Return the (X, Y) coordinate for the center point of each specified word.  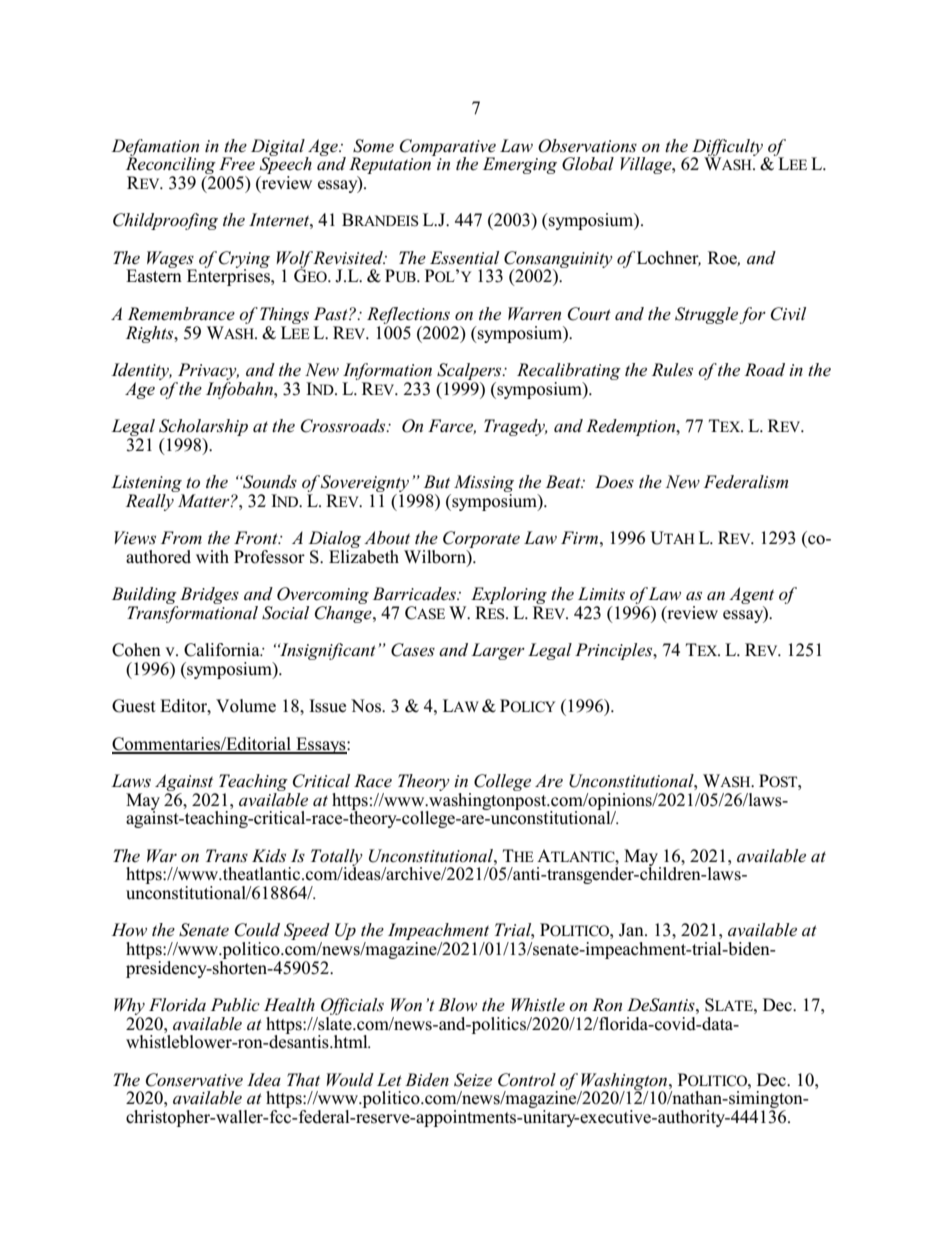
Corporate (481, 539)
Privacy (208, 371)
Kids (269, 855)
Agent (751, 597)
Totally (337, 858)
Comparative (448, 148)
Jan (632, 930)
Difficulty (729, 148)
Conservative (194, 1080)
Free (237, 164)
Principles (615, 651)
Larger (498, 651)
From (181, 537)
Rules (672, 370)
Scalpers (470, 371)
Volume (246, 706)
